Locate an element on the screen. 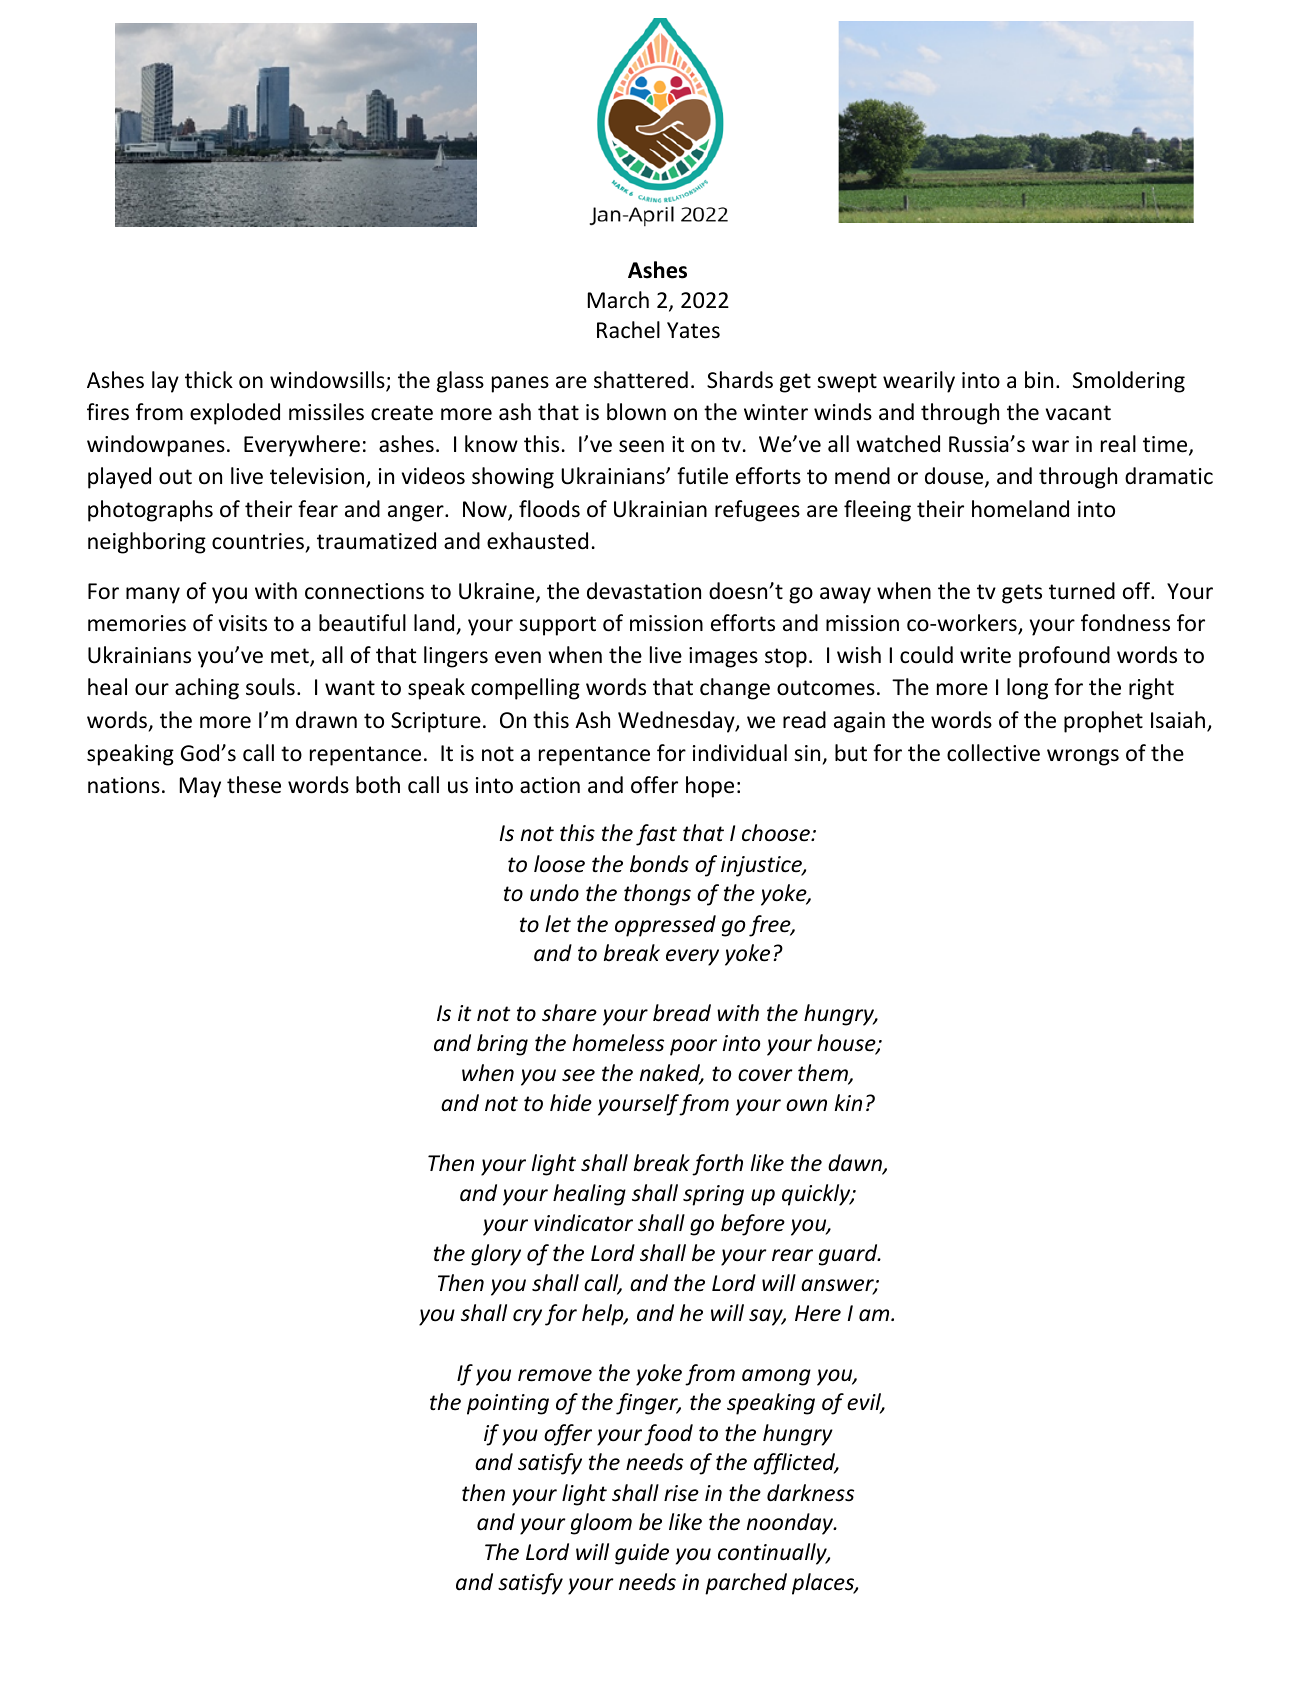 The image size is (1306, 1690). pointing is located at coordinates (508, 1404).
